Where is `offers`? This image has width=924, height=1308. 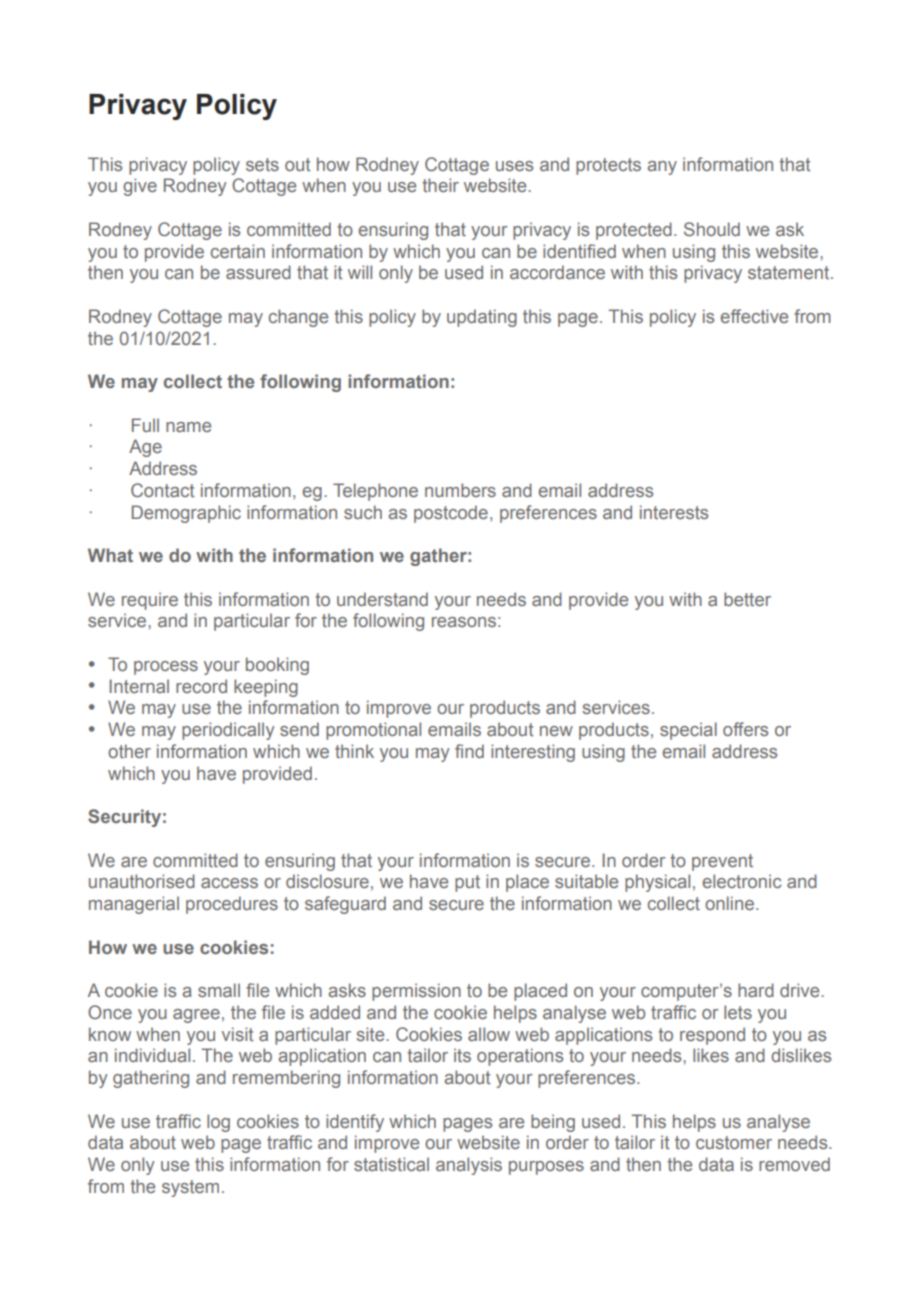 offers is located at coordinates (745, 729).
